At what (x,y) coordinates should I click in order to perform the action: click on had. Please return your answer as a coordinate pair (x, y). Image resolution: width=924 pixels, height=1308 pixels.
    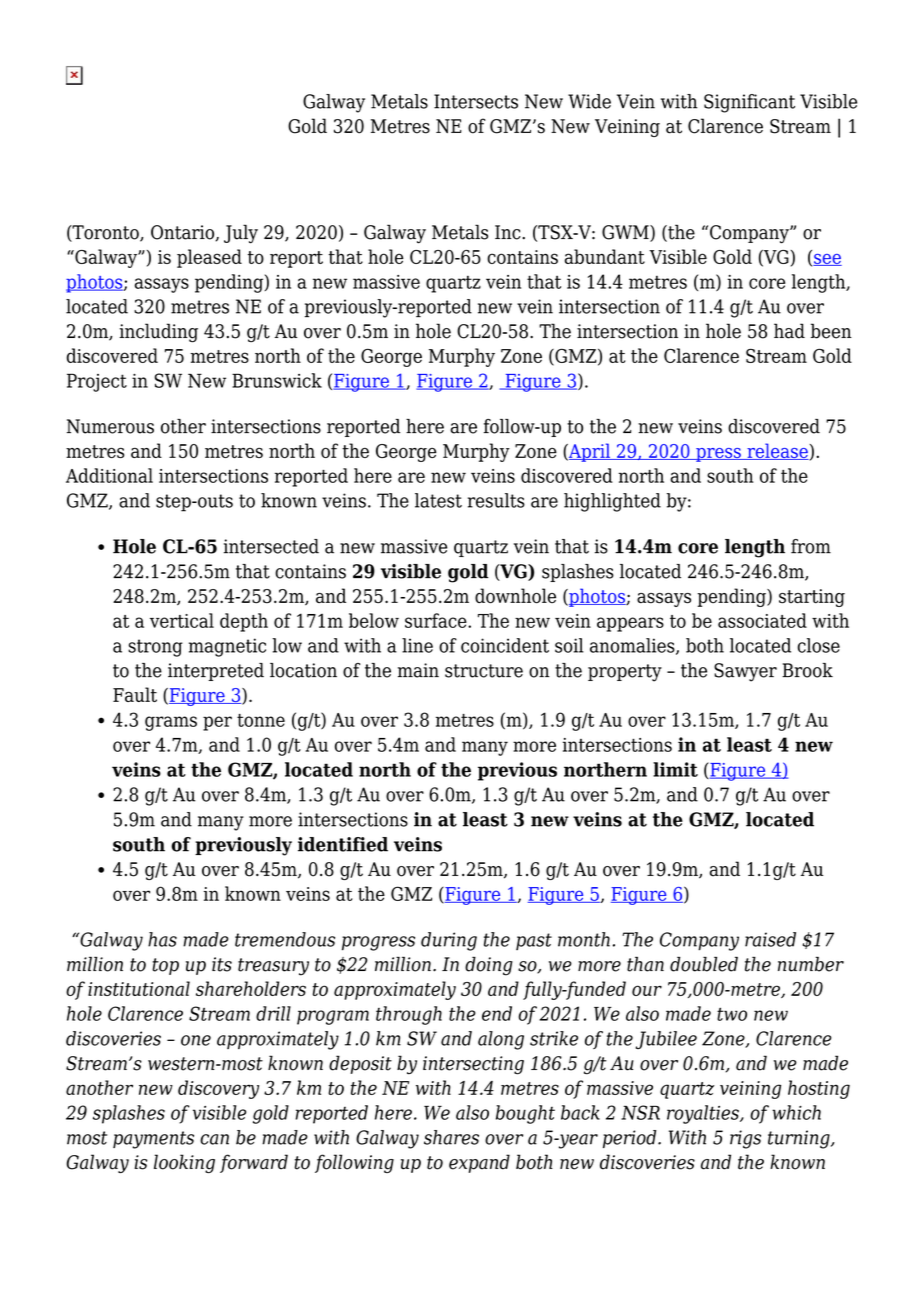
    Looking at the image, I should click on (789, 331).
